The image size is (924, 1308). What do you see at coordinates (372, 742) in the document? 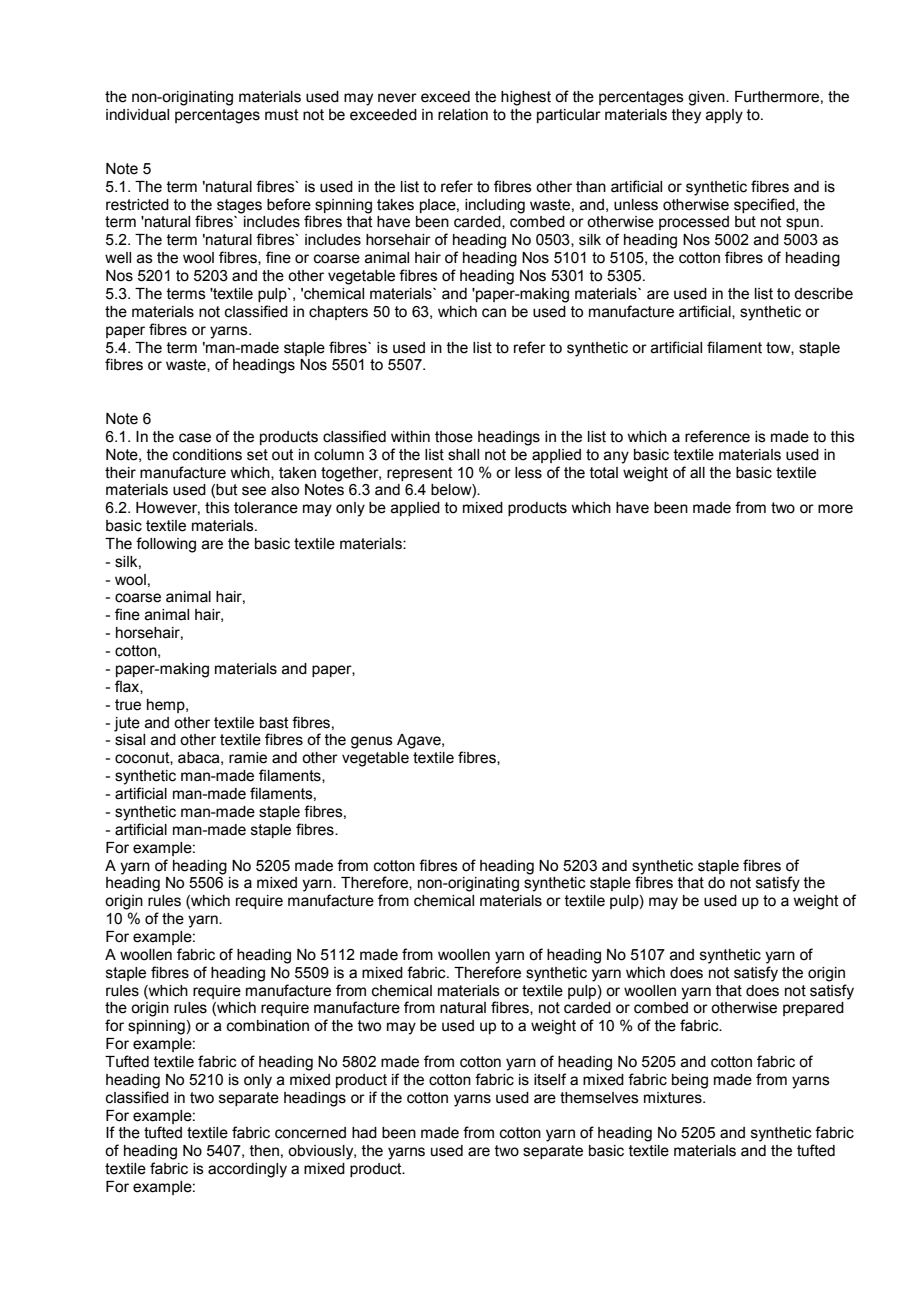
I see `genus` at bounding box center [372, 742].
